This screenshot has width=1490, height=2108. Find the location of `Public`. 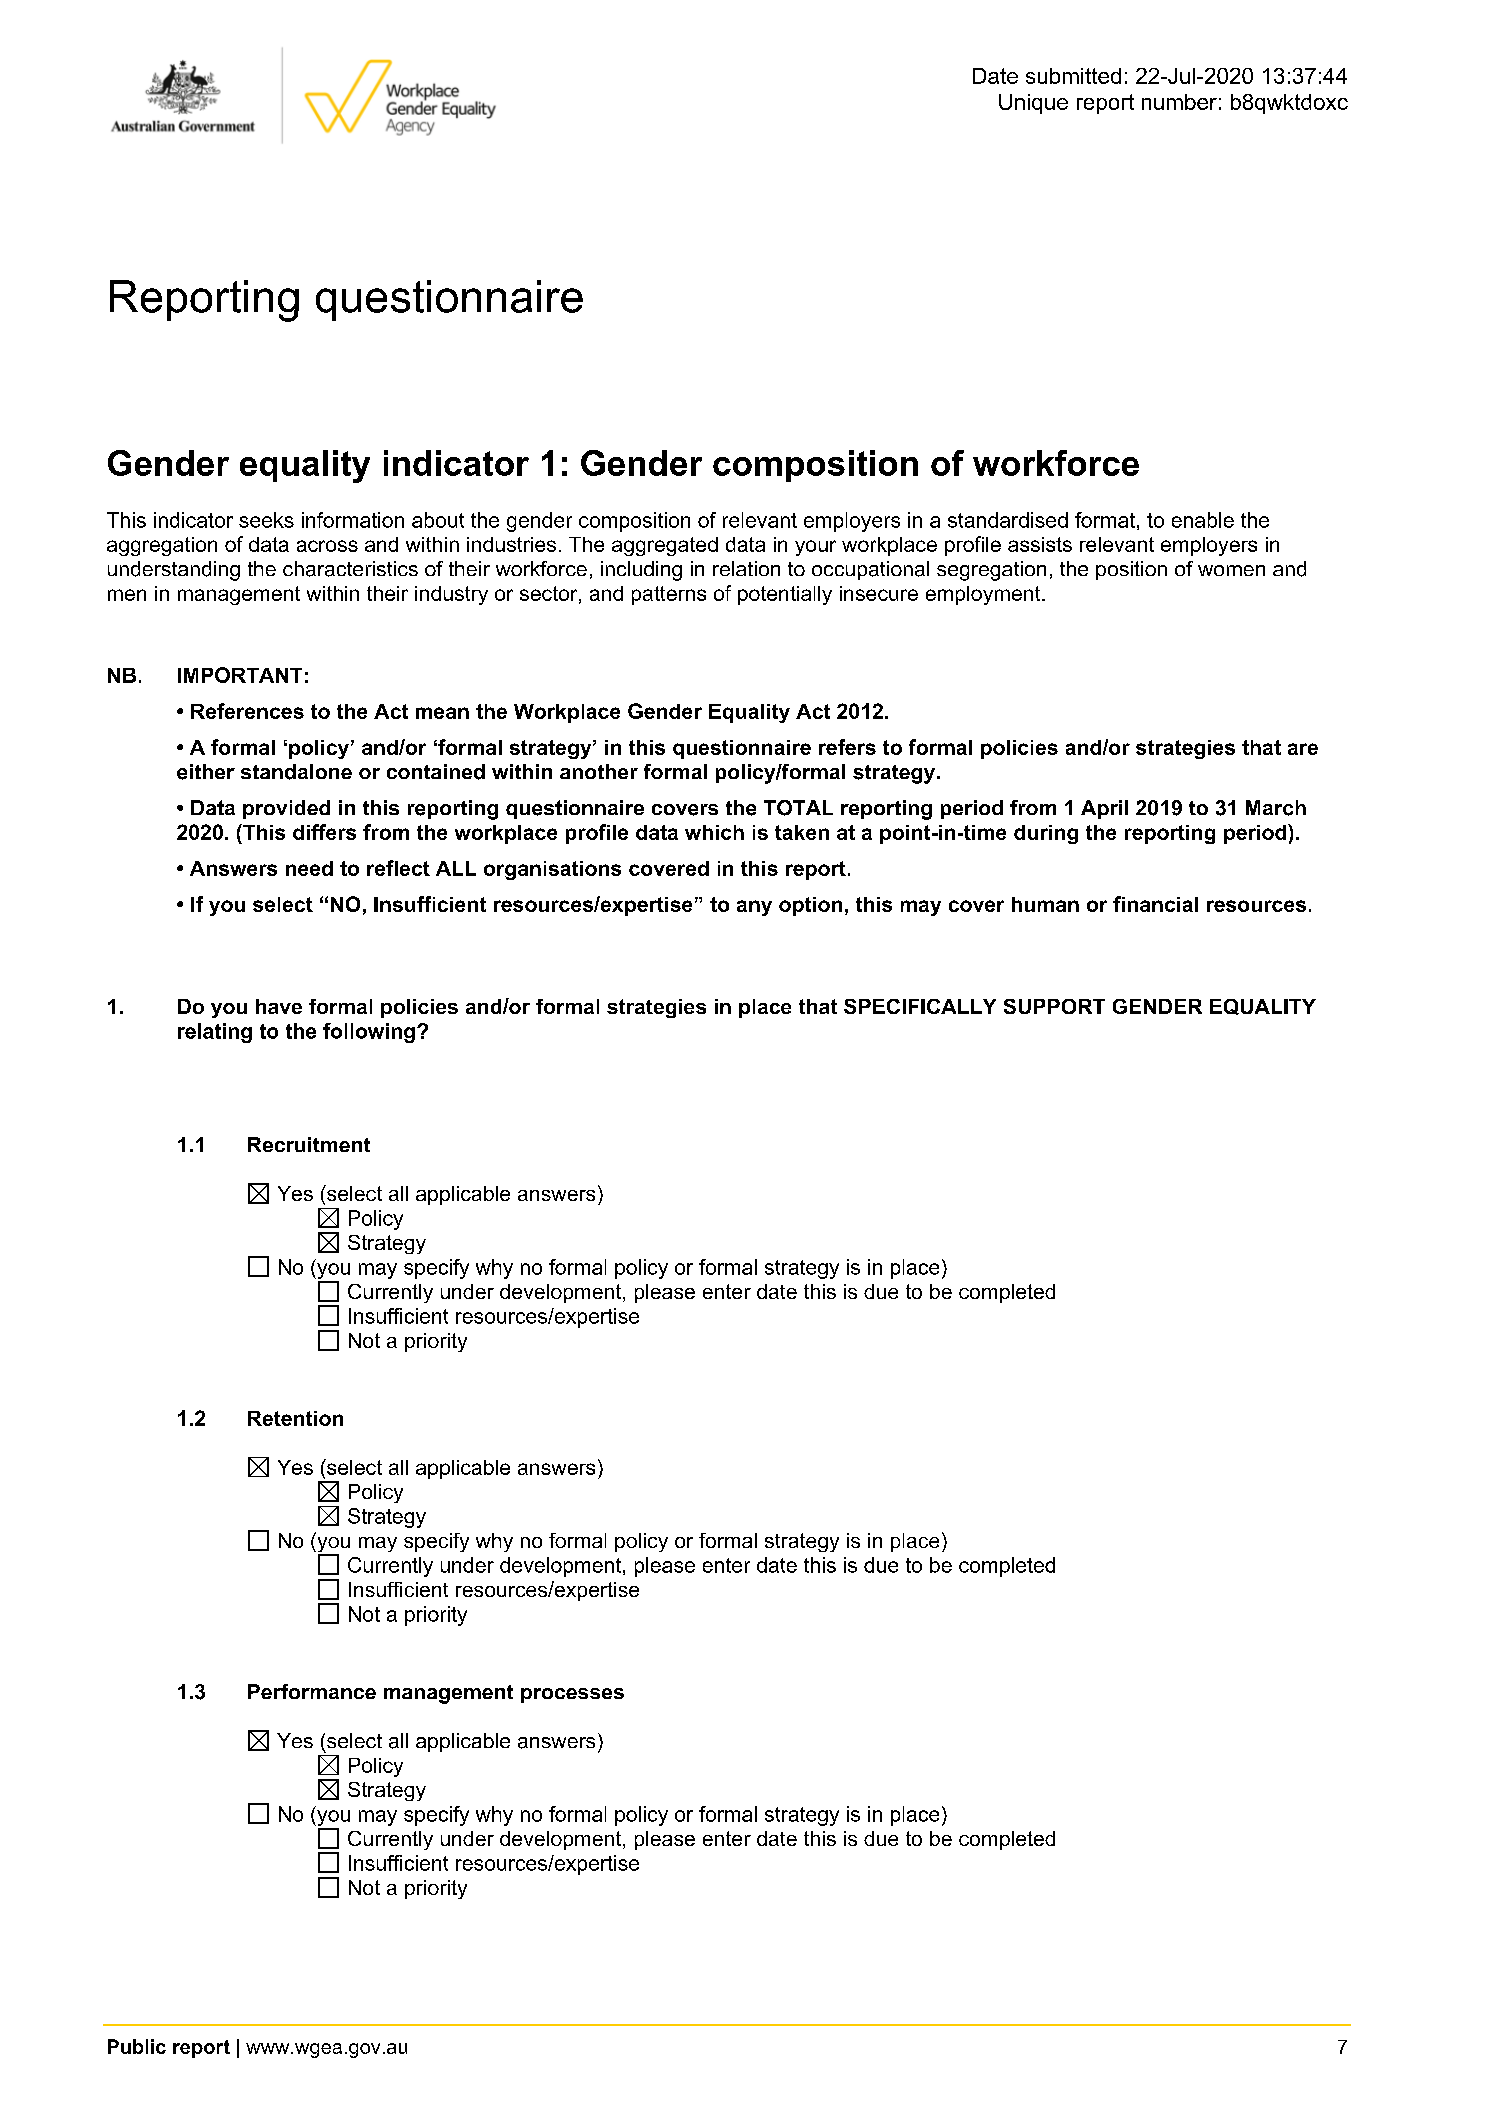

Public is located at coordinates (137, 2046).
